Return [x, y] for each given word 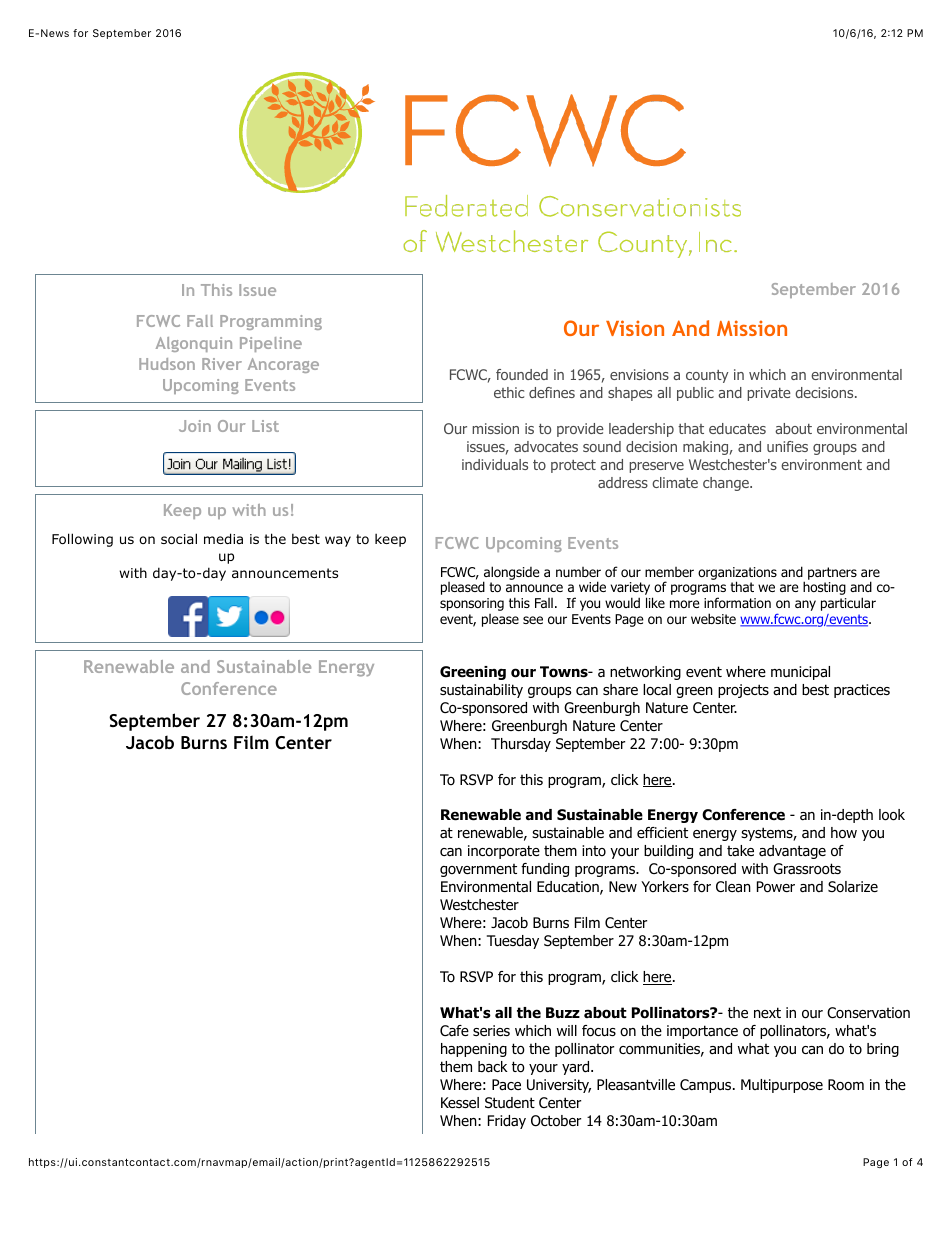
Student [510, 1102]
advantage [792, 852]
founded [522, 374]
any [805, 605]
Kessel [460, 1102]
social [179, 538]
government [478, 870]
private [769, 394]
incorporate [504, 852]
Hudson [167, 364]
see [533, 620]
